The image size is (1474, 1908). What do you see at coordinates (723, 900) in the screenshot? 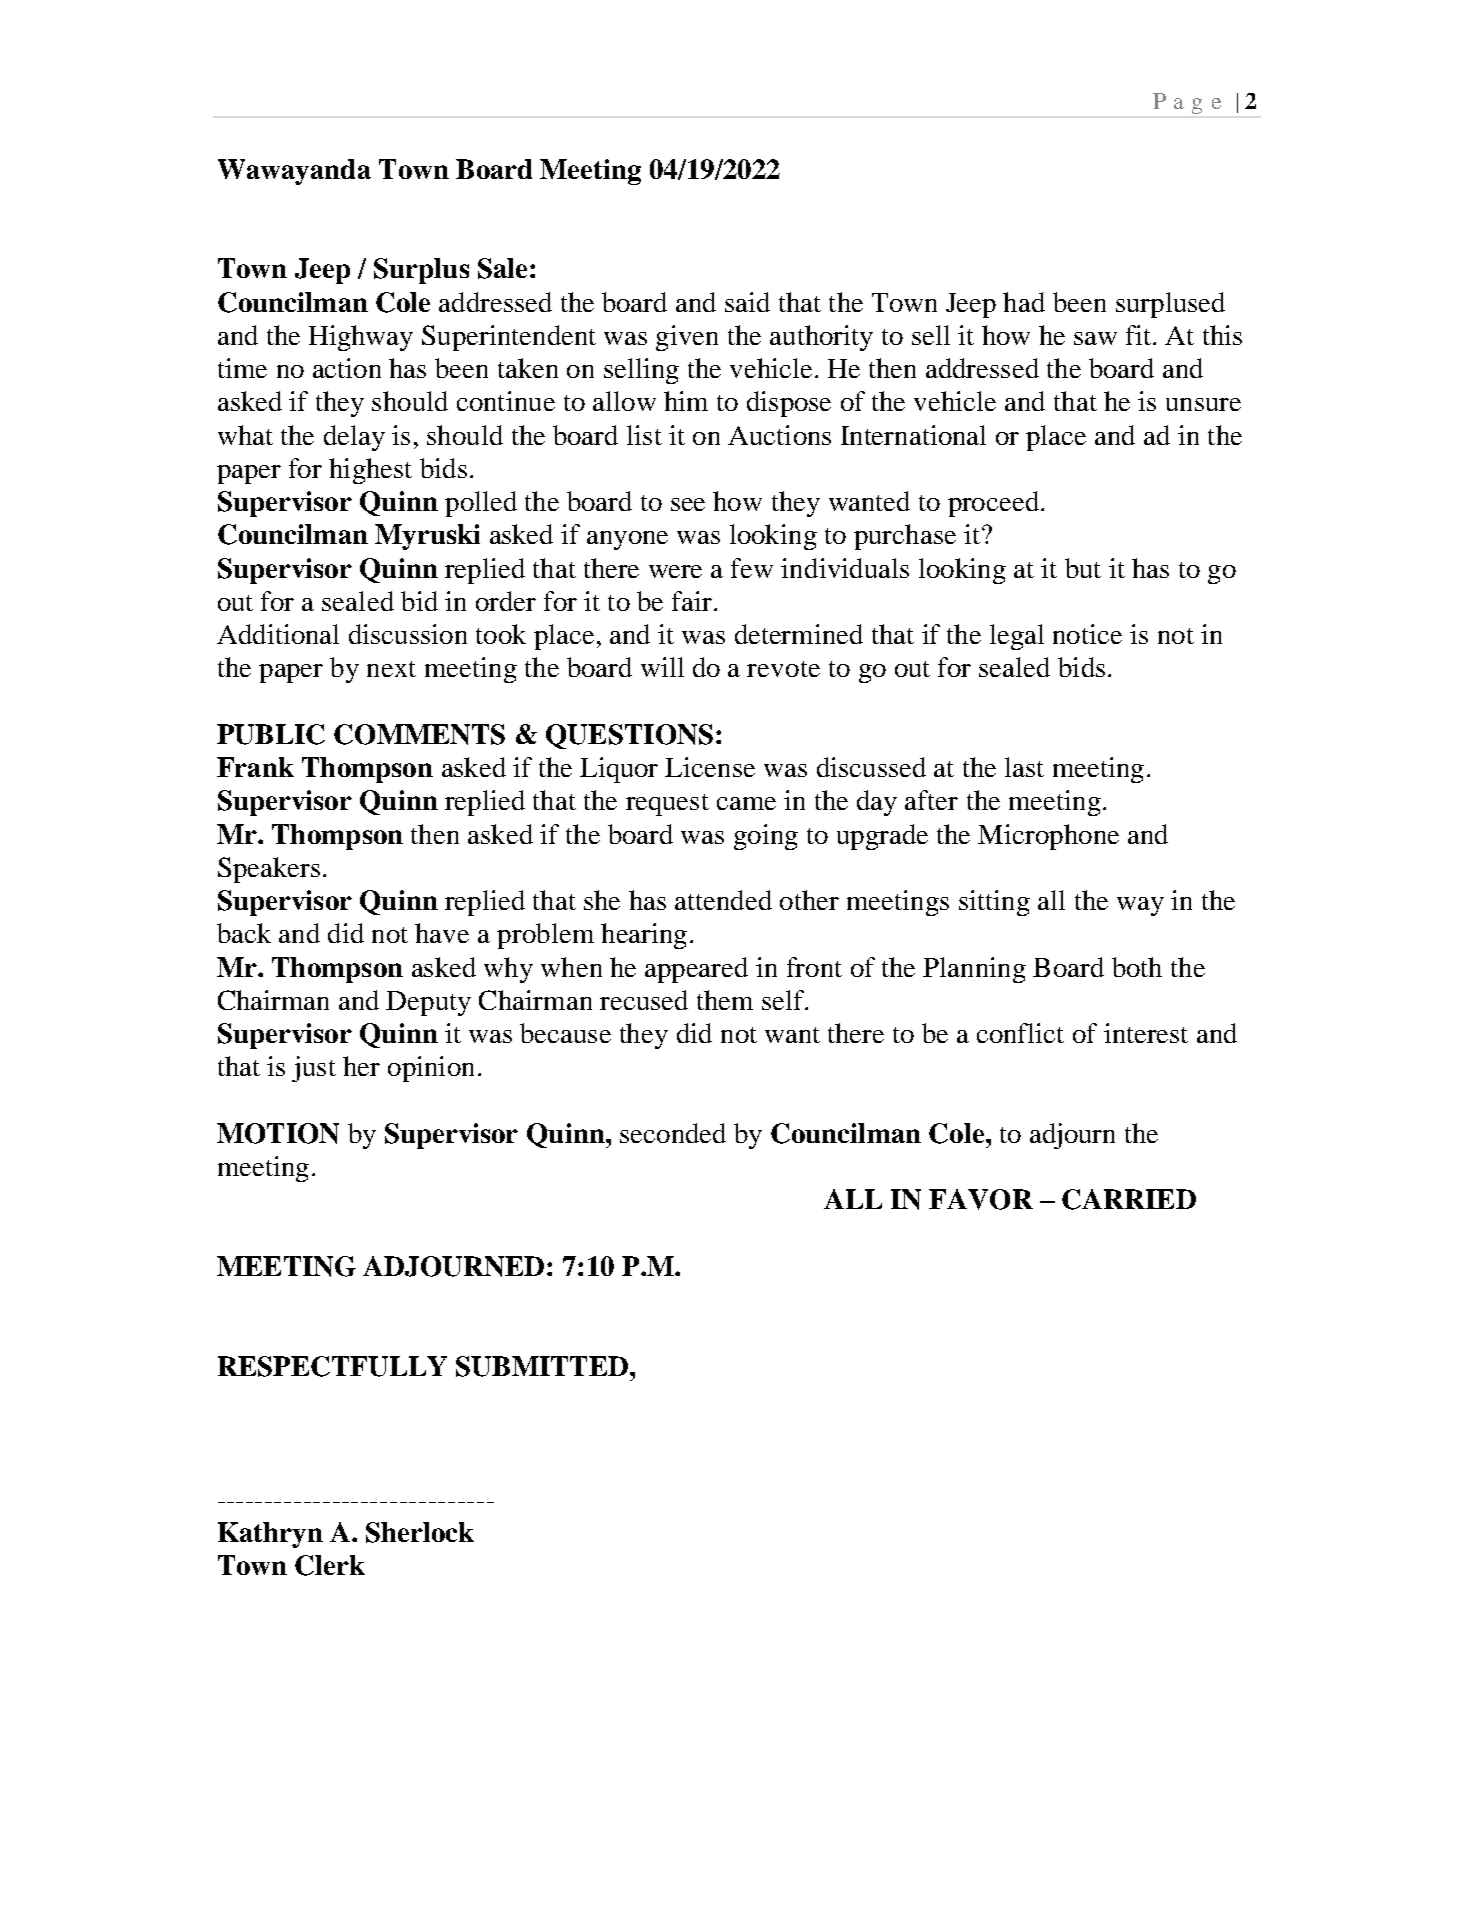
I see `attended` at bounding box center [723, 900].
